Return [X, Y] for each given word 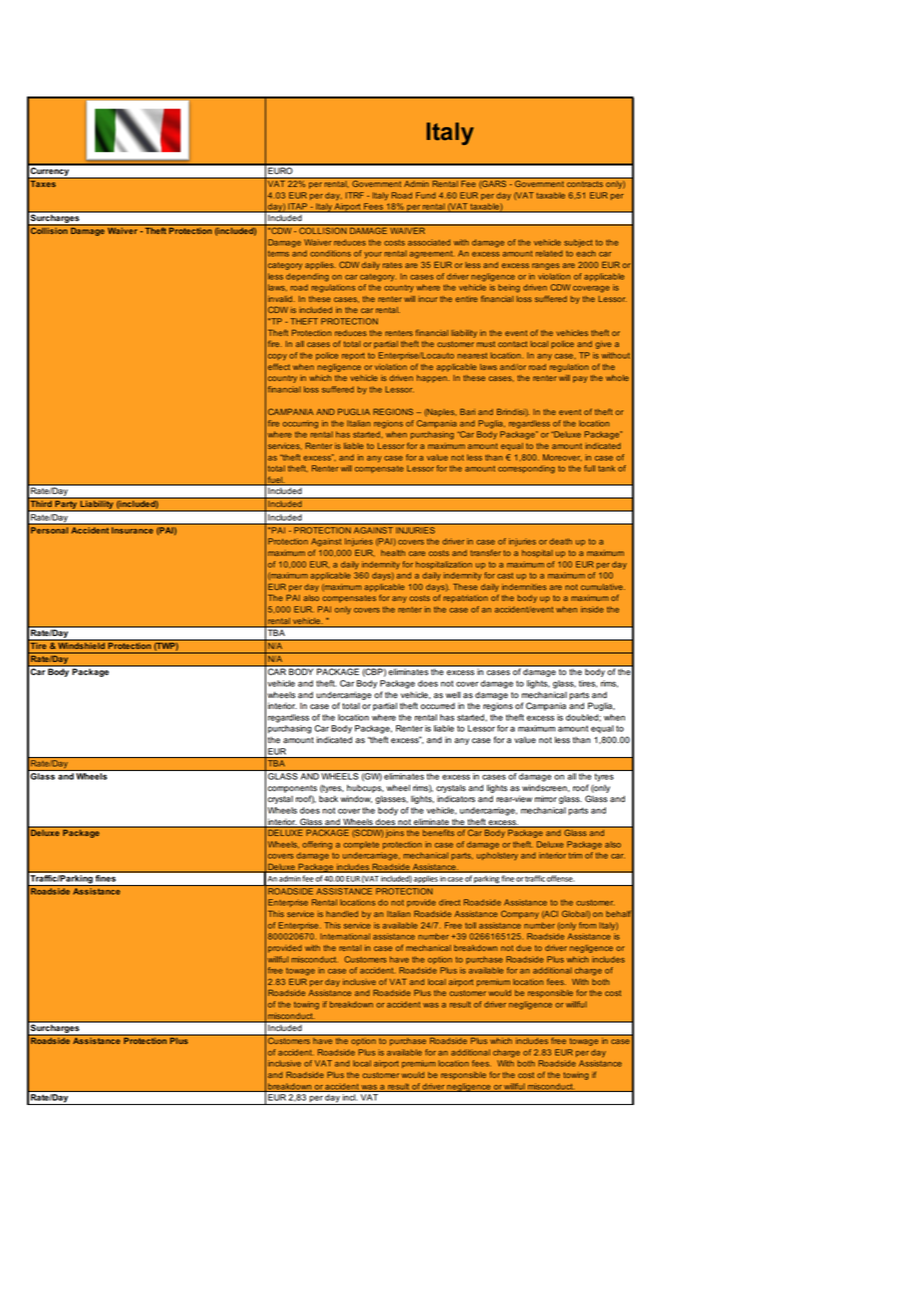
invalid [280, 299]
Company [520, 914]
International [345, 936]
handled [342, 914]
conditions [330, 253]
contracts [585, 184]
